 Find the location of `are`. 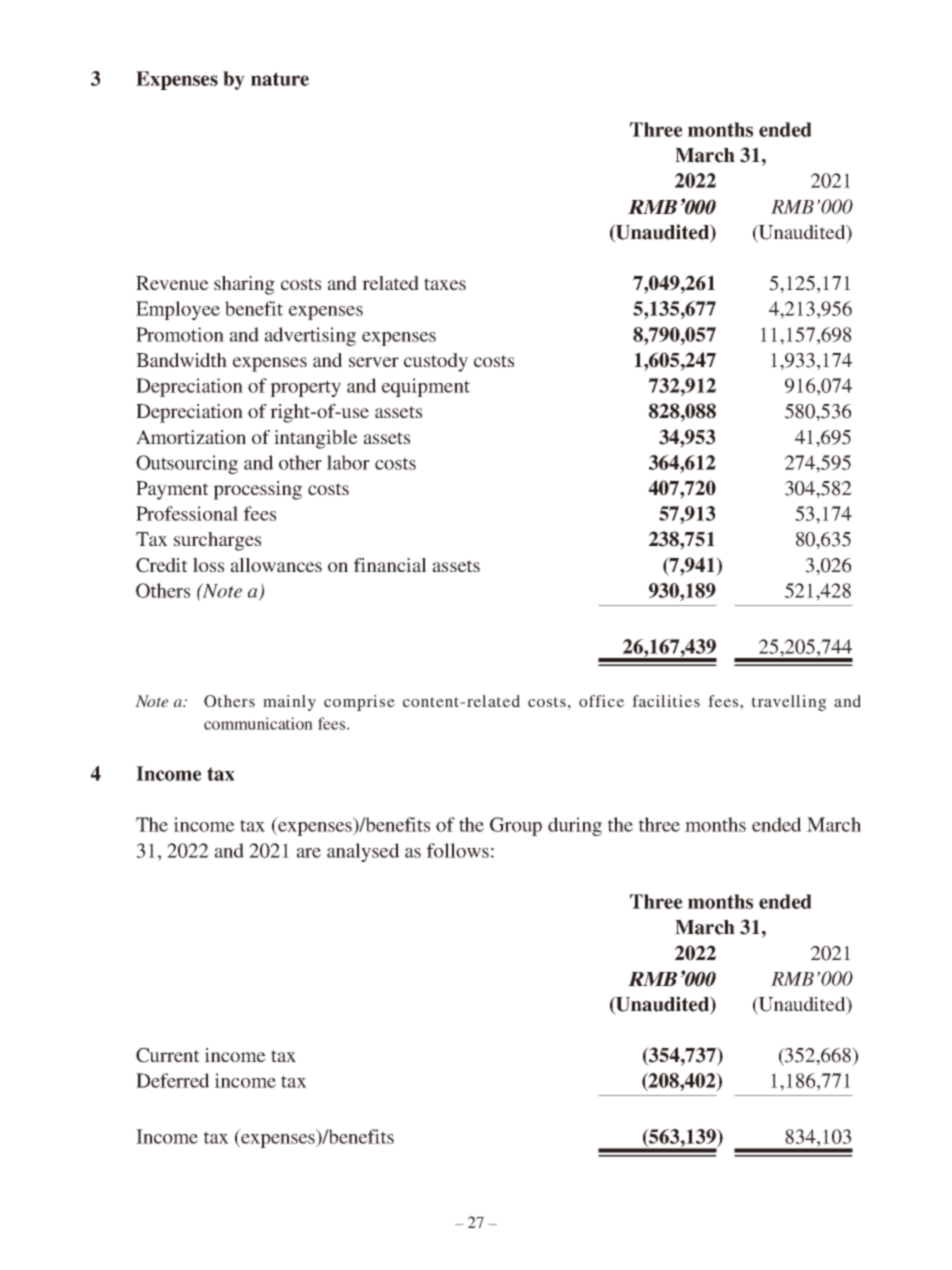

are is located at coordinates (309, 853).
